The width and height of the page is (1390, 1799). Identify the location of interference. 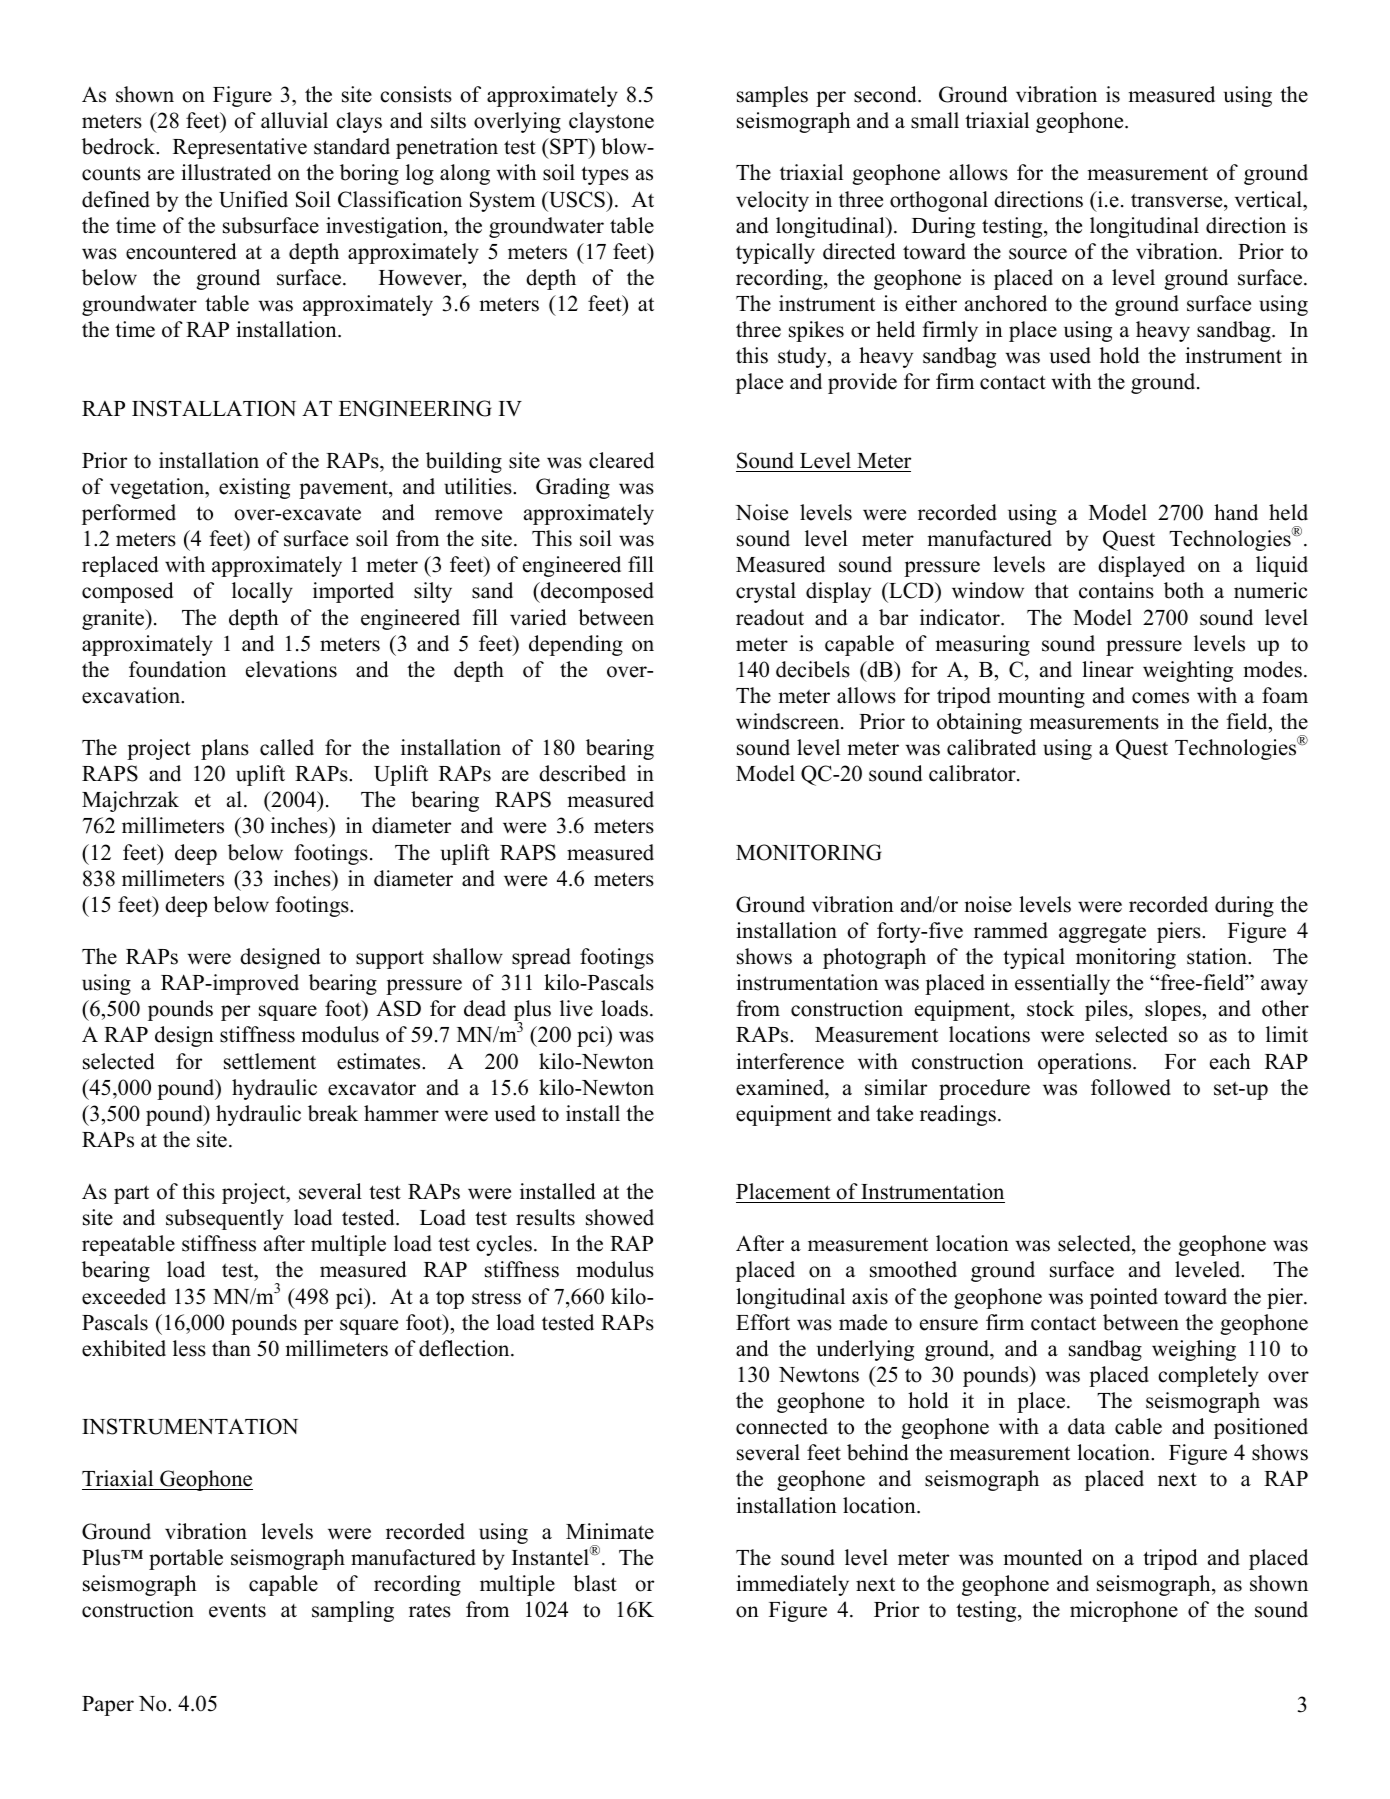
(790, 1061).
